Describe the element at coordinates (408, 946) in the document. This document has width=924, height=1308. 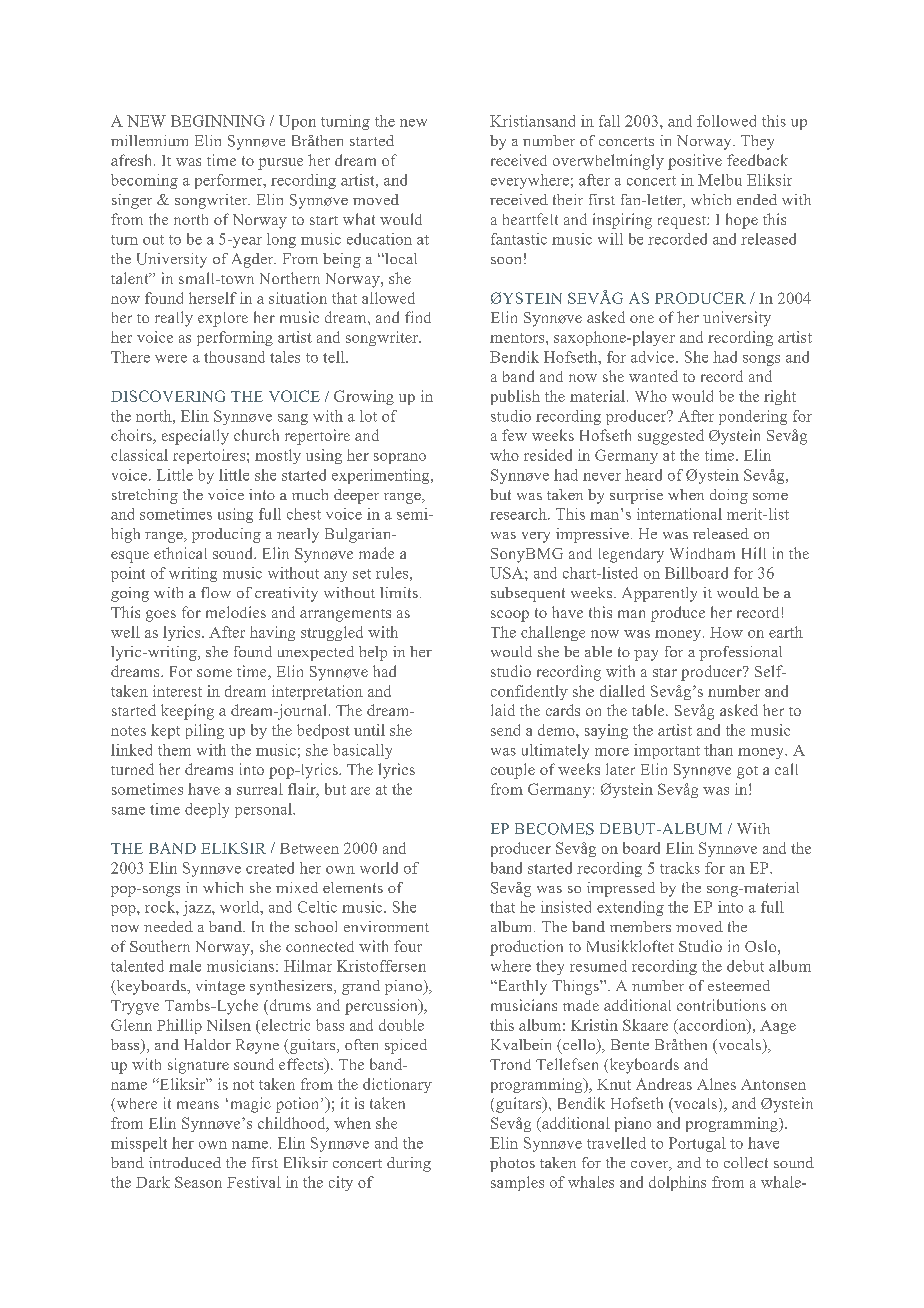
I see `four` at that location.
